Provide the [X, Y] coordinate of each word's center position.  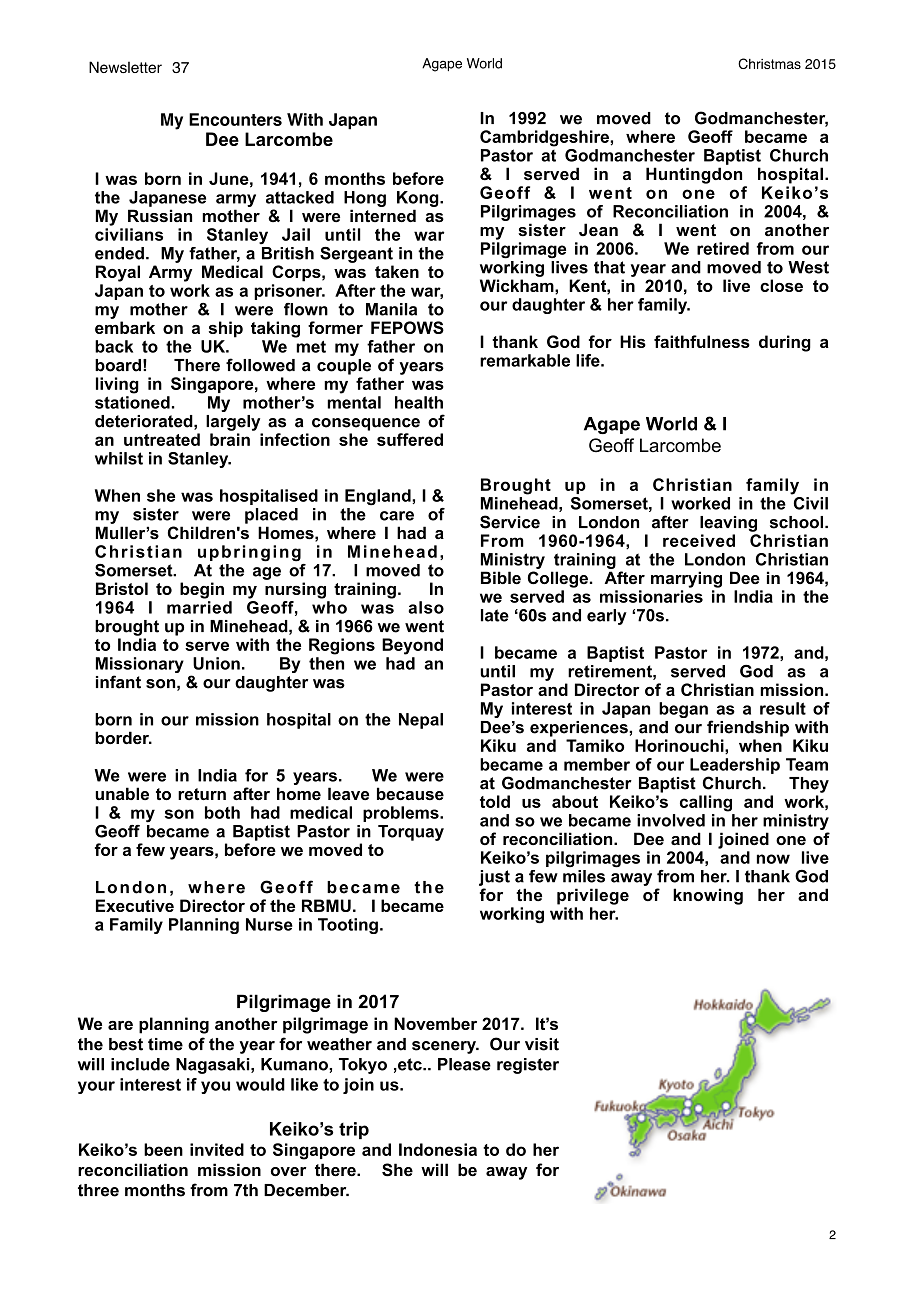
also [426, 607]
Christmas [769, 63]
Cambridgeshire [545, 138]
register [528, 1066]
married [199, 607]
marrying [686, 579]
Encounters [235, 119]
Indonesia [438, 1149]
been [163, 1149]
